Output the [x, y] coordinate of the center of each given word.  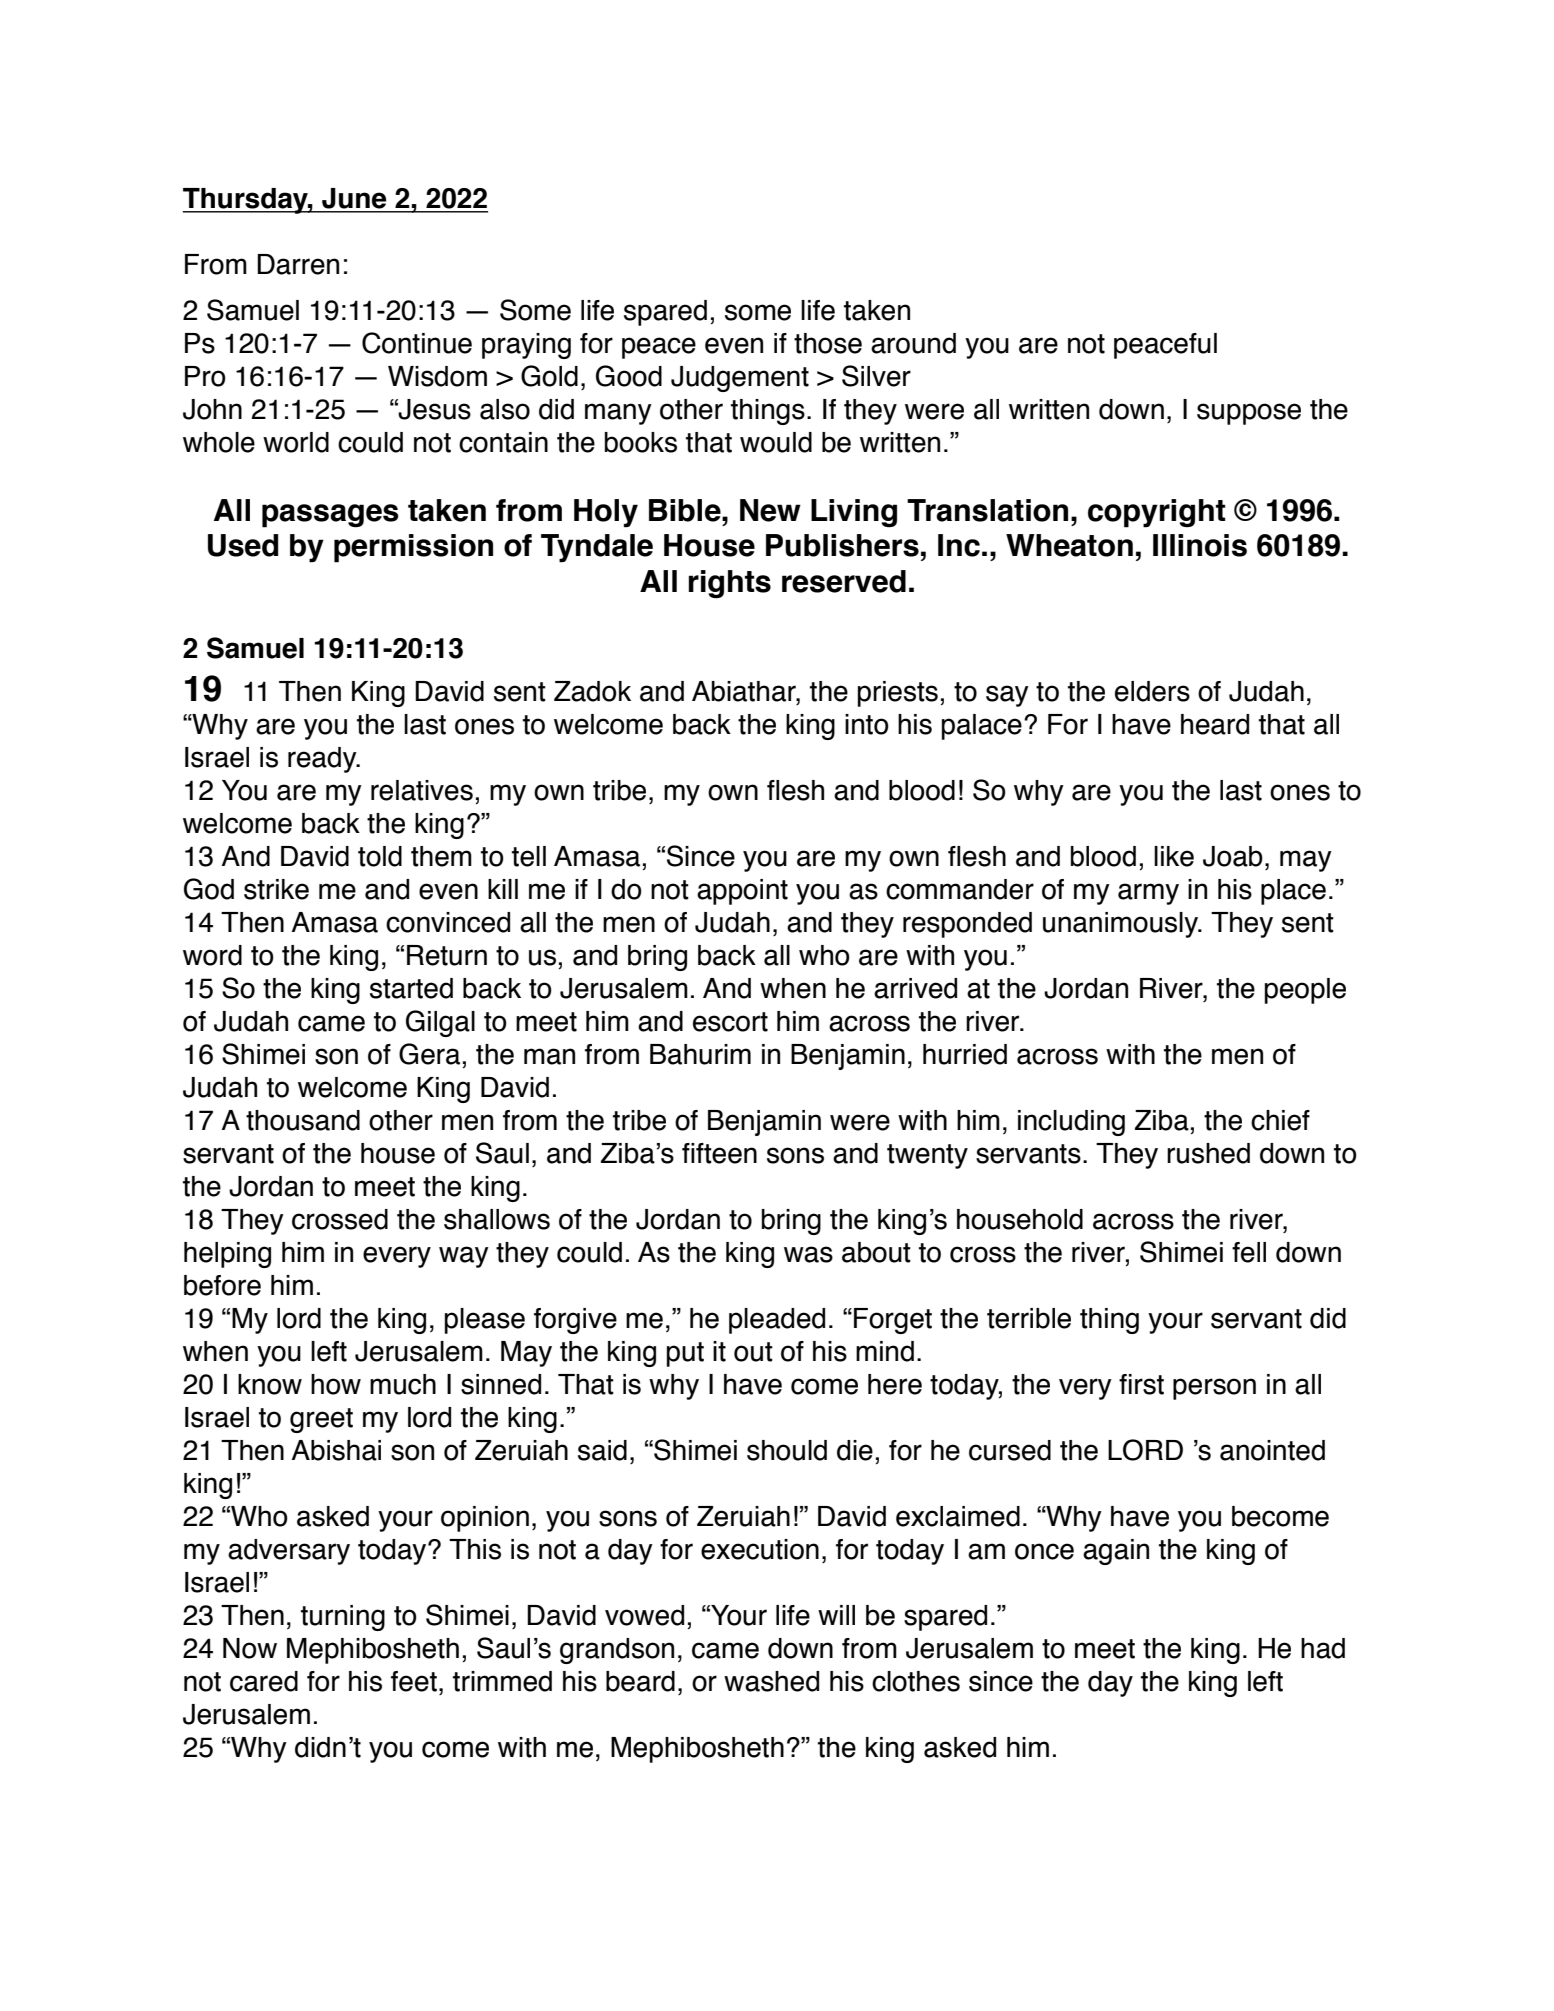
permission [413, 548]
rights [730, 584]
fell [1249, 1252]
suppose [1249, 414]
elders [1152, 691]
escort [730, 1022]
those [828, 343]
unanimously [1122, 925]
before [222, 1285]
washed [771, 1681]
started [411, 988]
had [1323, 1648]
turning [343, 1618]
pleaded [777, 1321]
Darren [298, 264]
